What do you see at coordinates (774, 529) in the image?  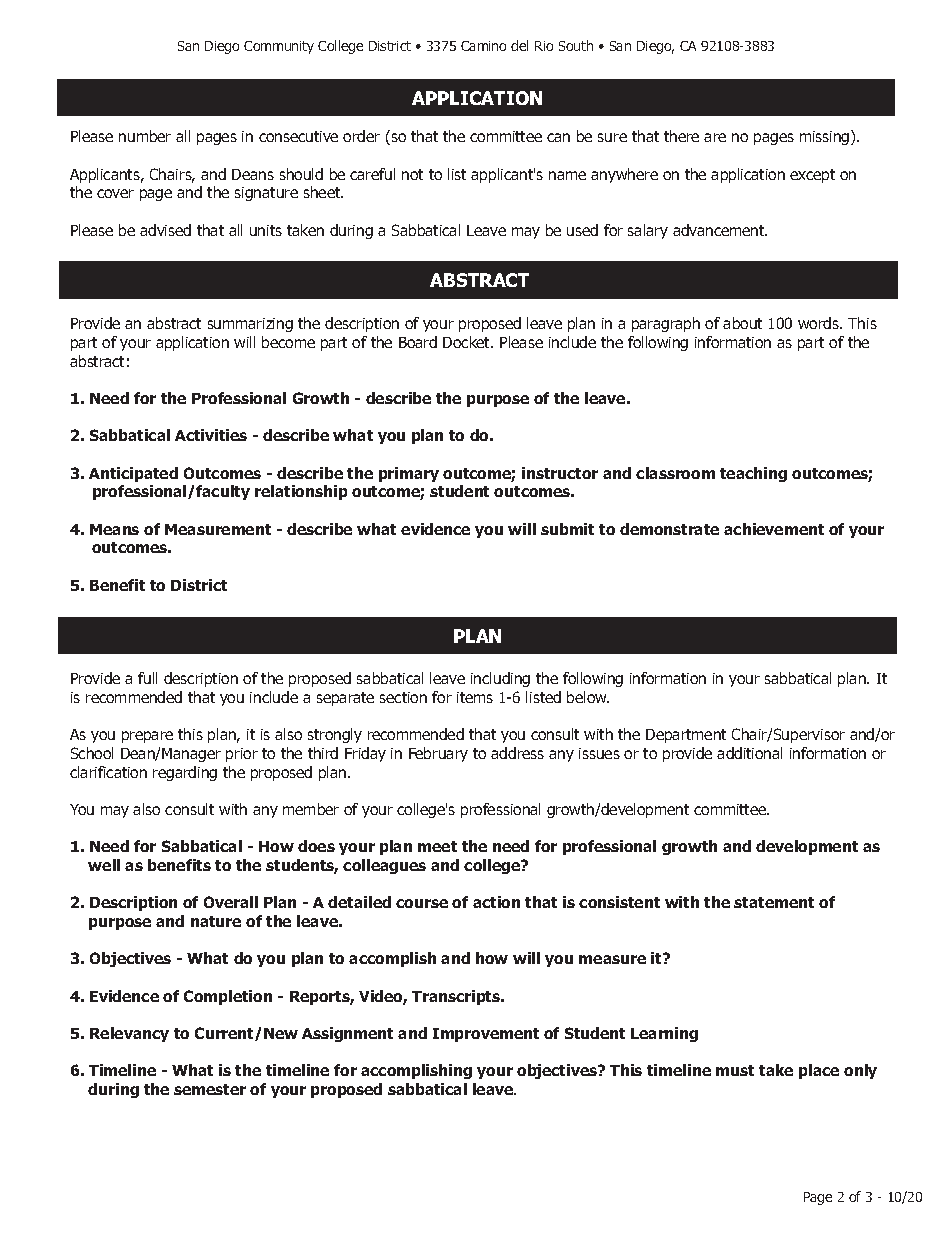 I see `achievement` at bounding box center [774, 529].
